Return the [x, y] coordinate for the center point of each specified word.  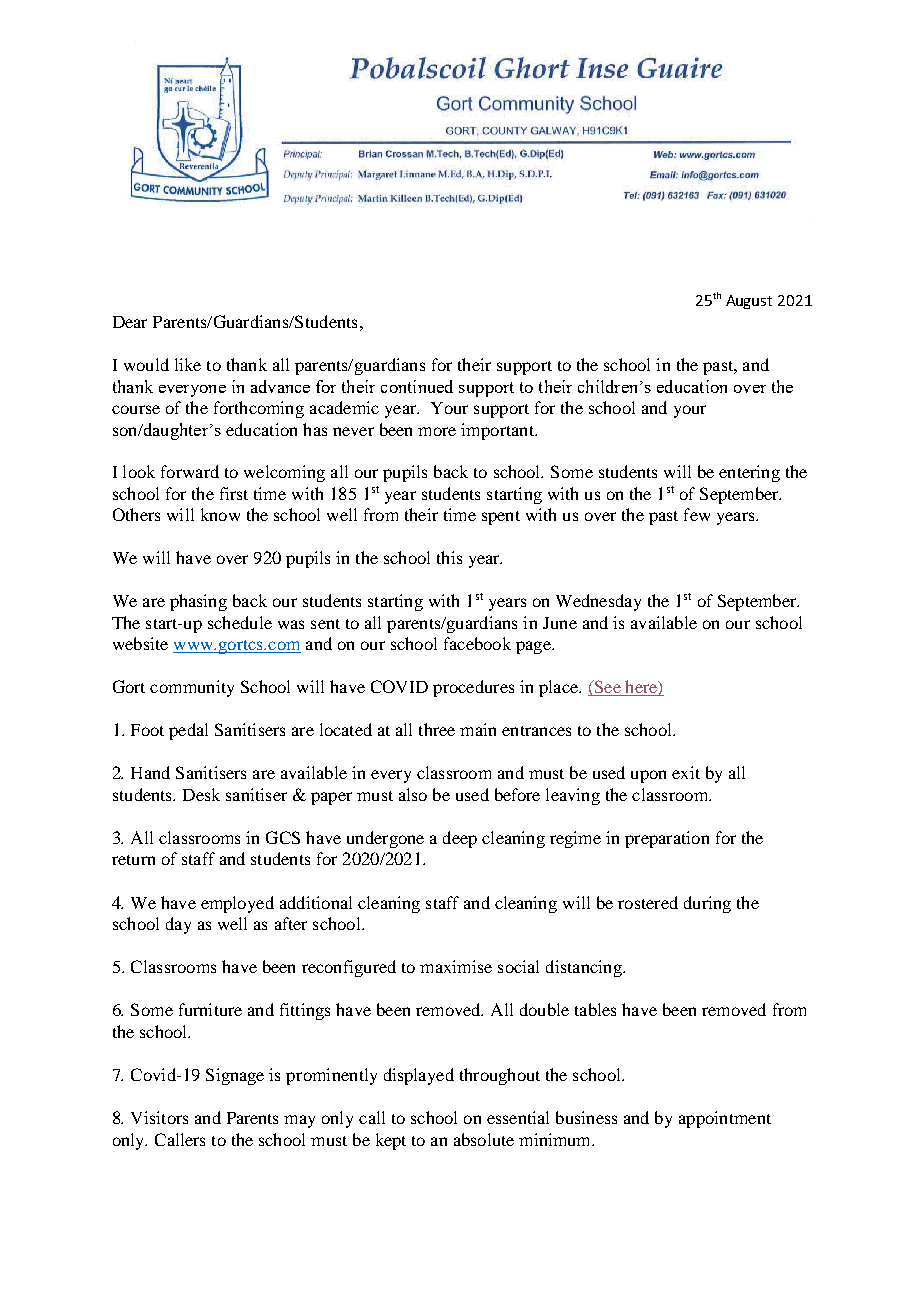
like [188, 364]
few [697, 514]
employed [237, 904]
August [749, 302]
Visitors [159, 1117]
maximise [456, 966]
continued [417, 386]
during [707, 904]
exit [686, 772]
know [220, 514]
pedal [188, 731]
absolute [484, 1139]
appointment [725, 1119]
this [449, 557]
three [437, 729]
